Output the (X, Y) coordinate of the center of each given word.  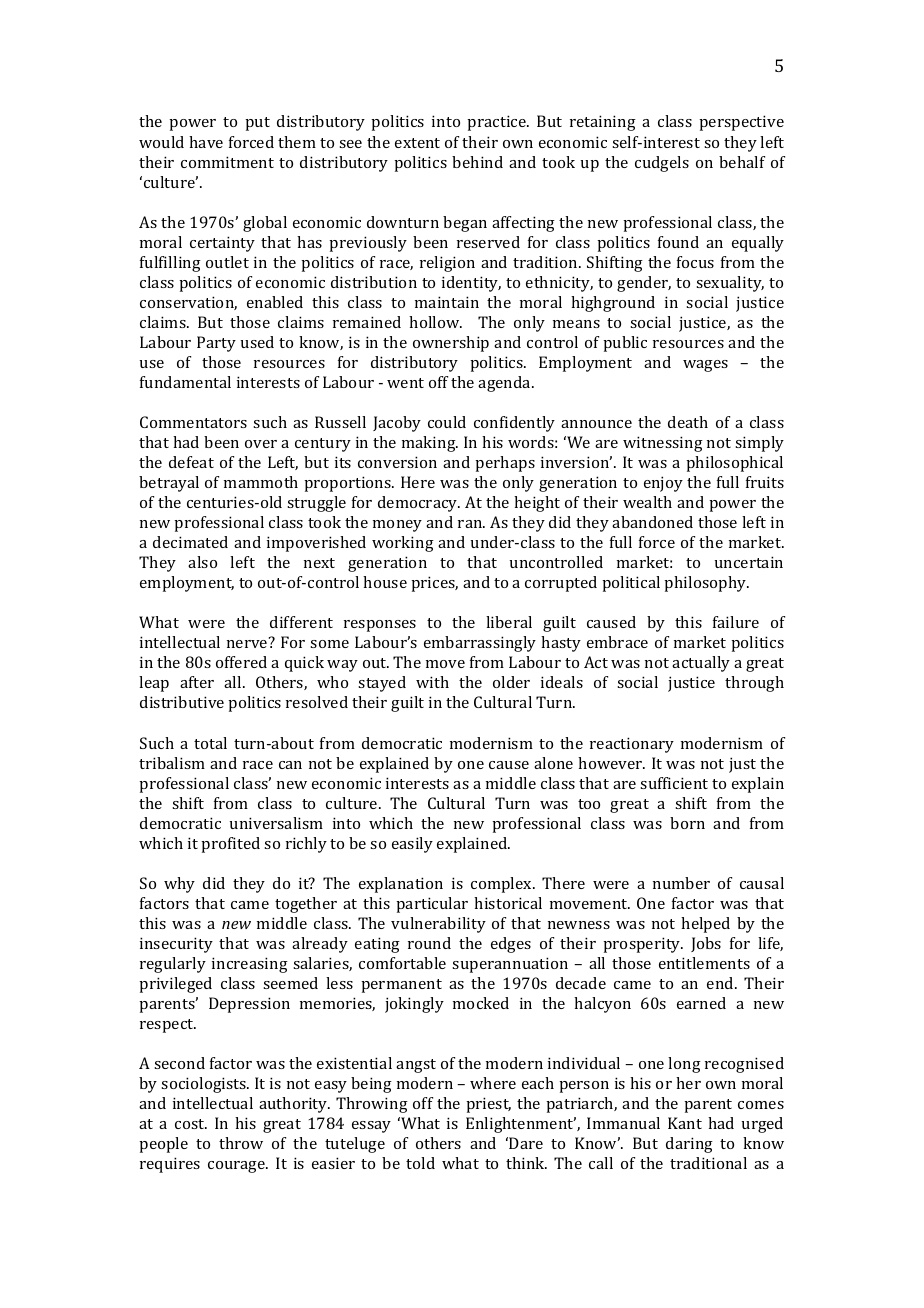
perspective (741, 123)
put (257, 124)
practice (497, 123)
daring (689, 1145)
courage (237, 1167)
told (420, 1163)
